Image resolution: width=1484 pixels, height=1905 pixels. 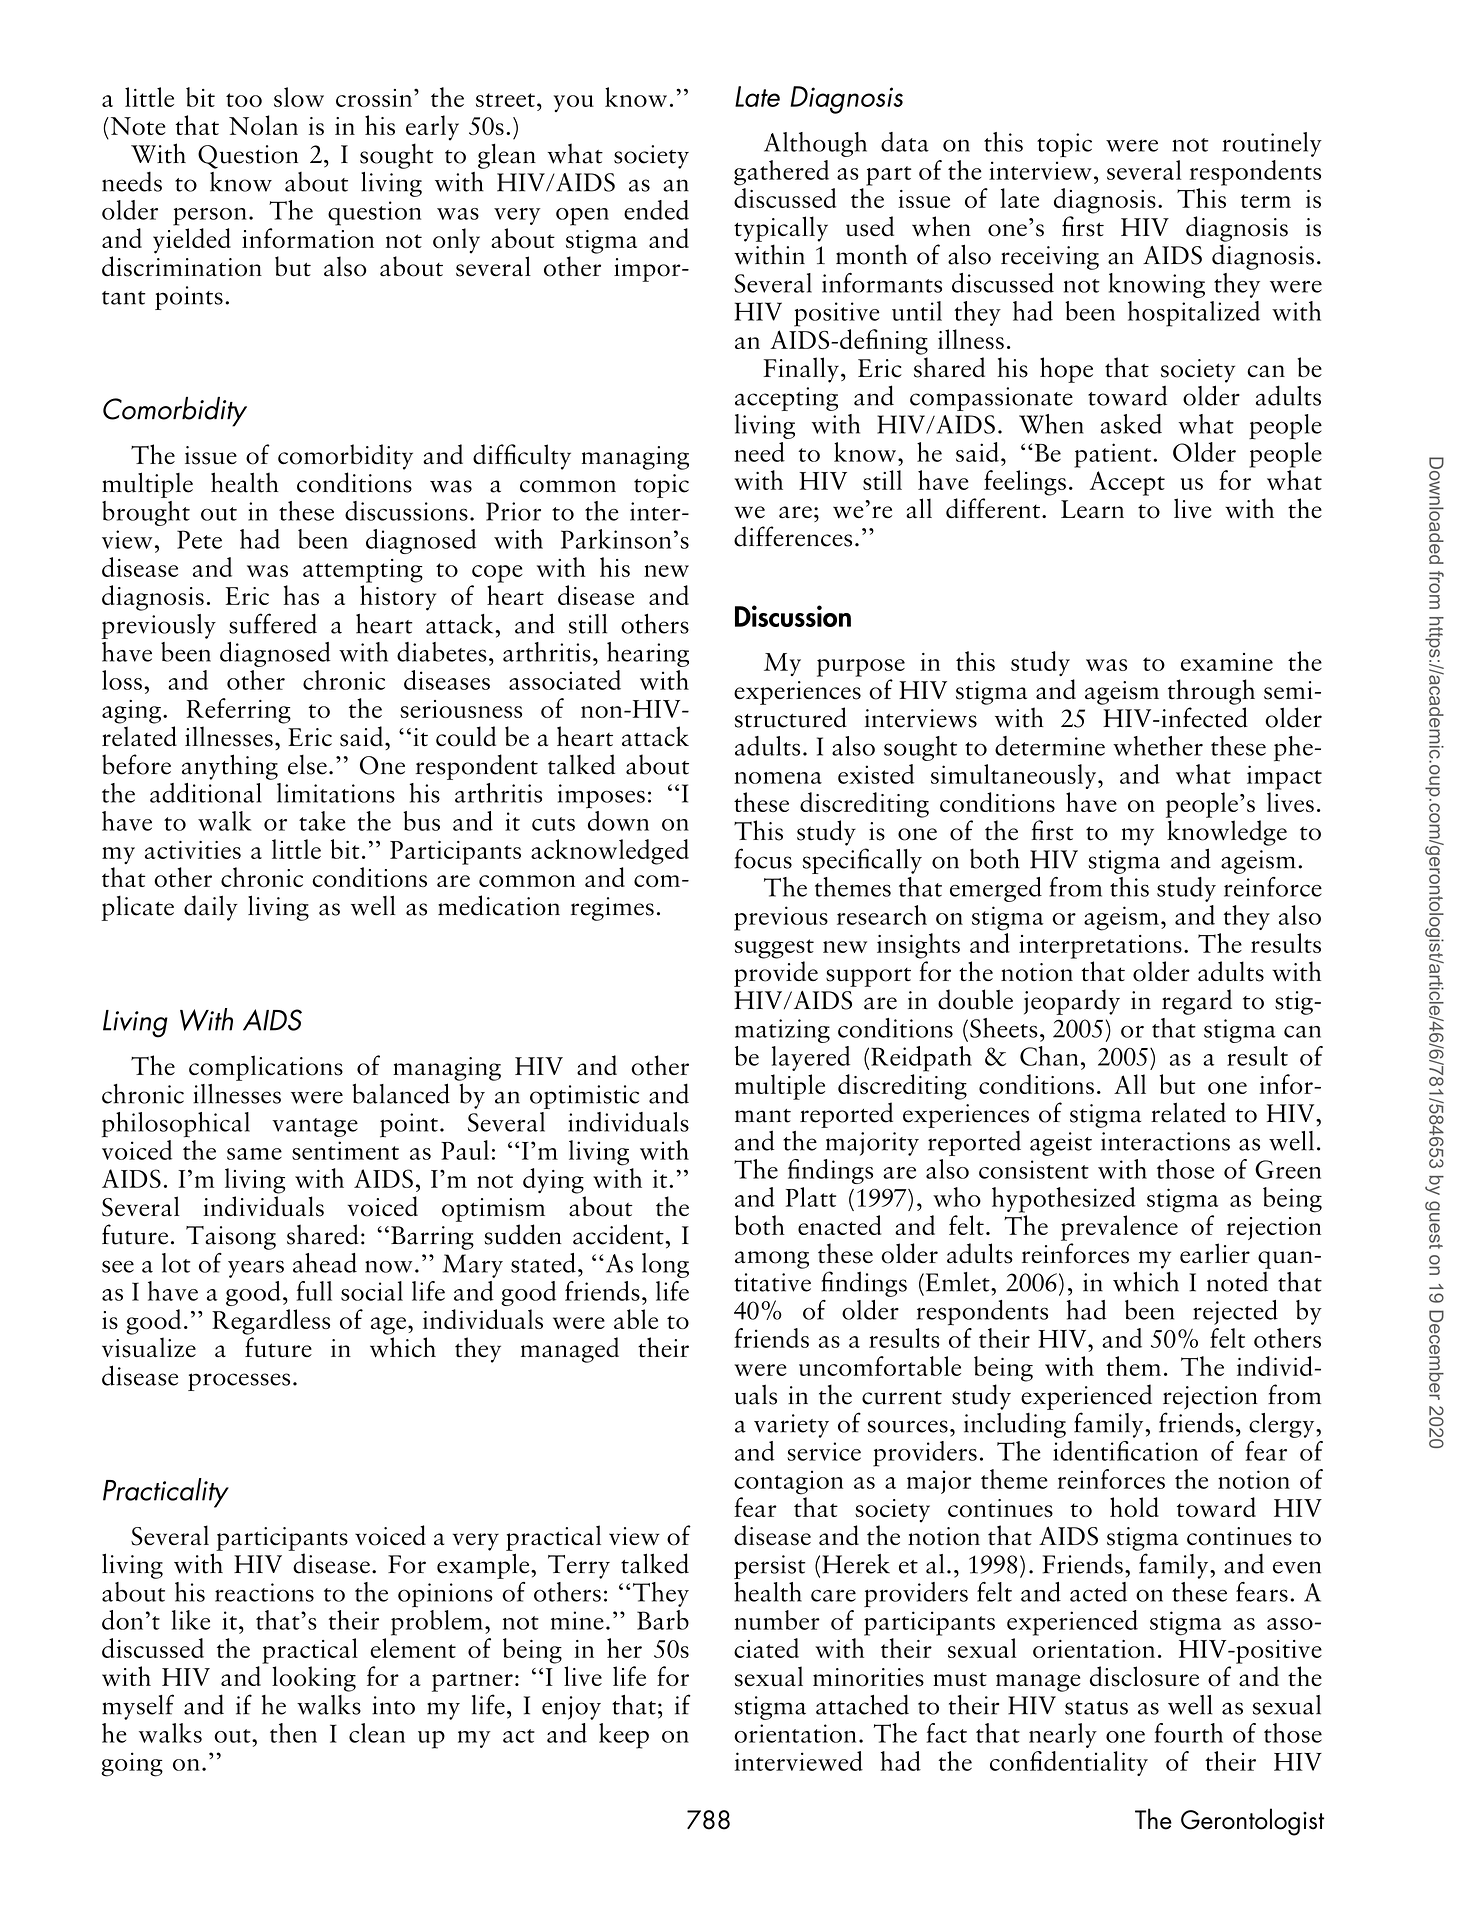 What do you see at coordinates (1272, 144) in the page?
I see `routinely` at bounding box center [1272, 144].
